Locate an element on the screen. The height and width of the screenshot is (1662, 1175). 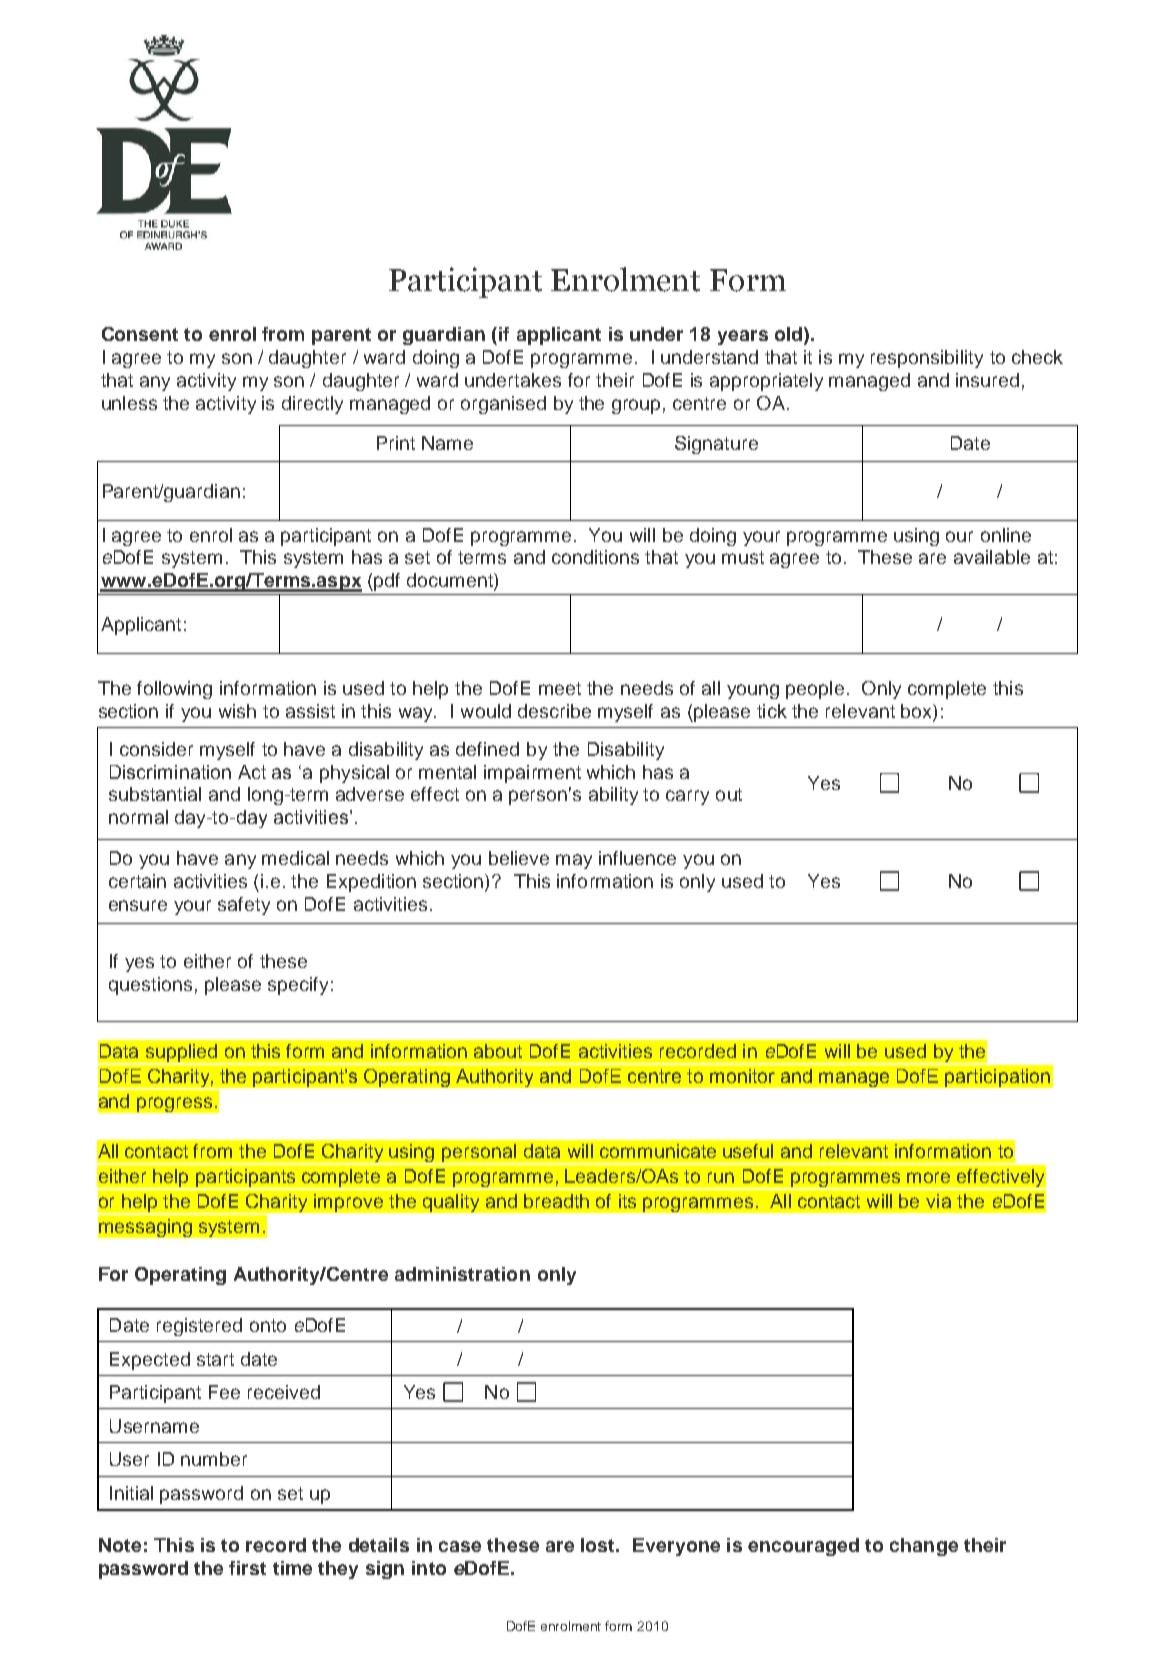
monitor is located at coordinates (742, 1076).
